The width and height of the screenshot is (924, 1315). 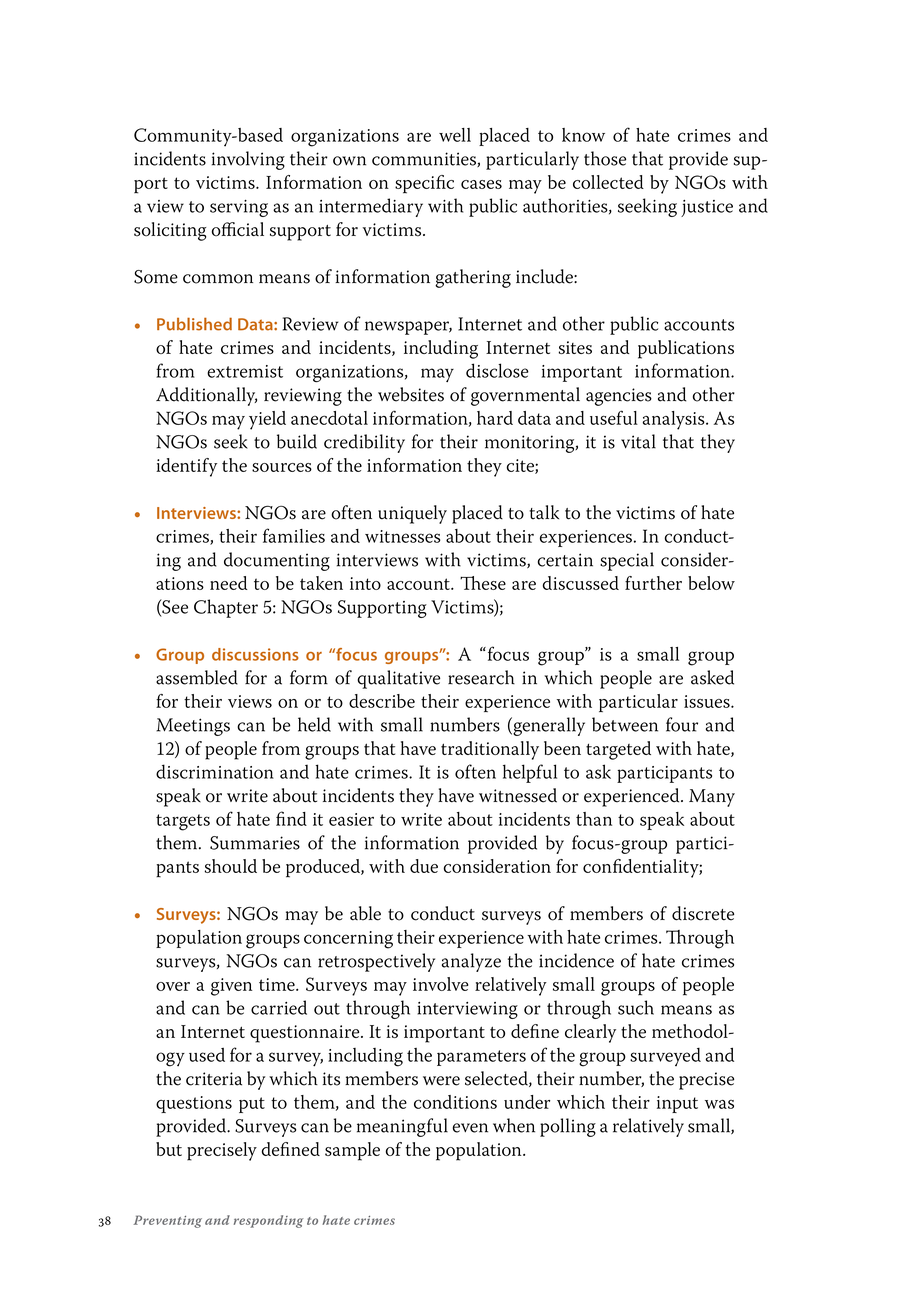 I want to click on involve, so click(x=440, y=984).
